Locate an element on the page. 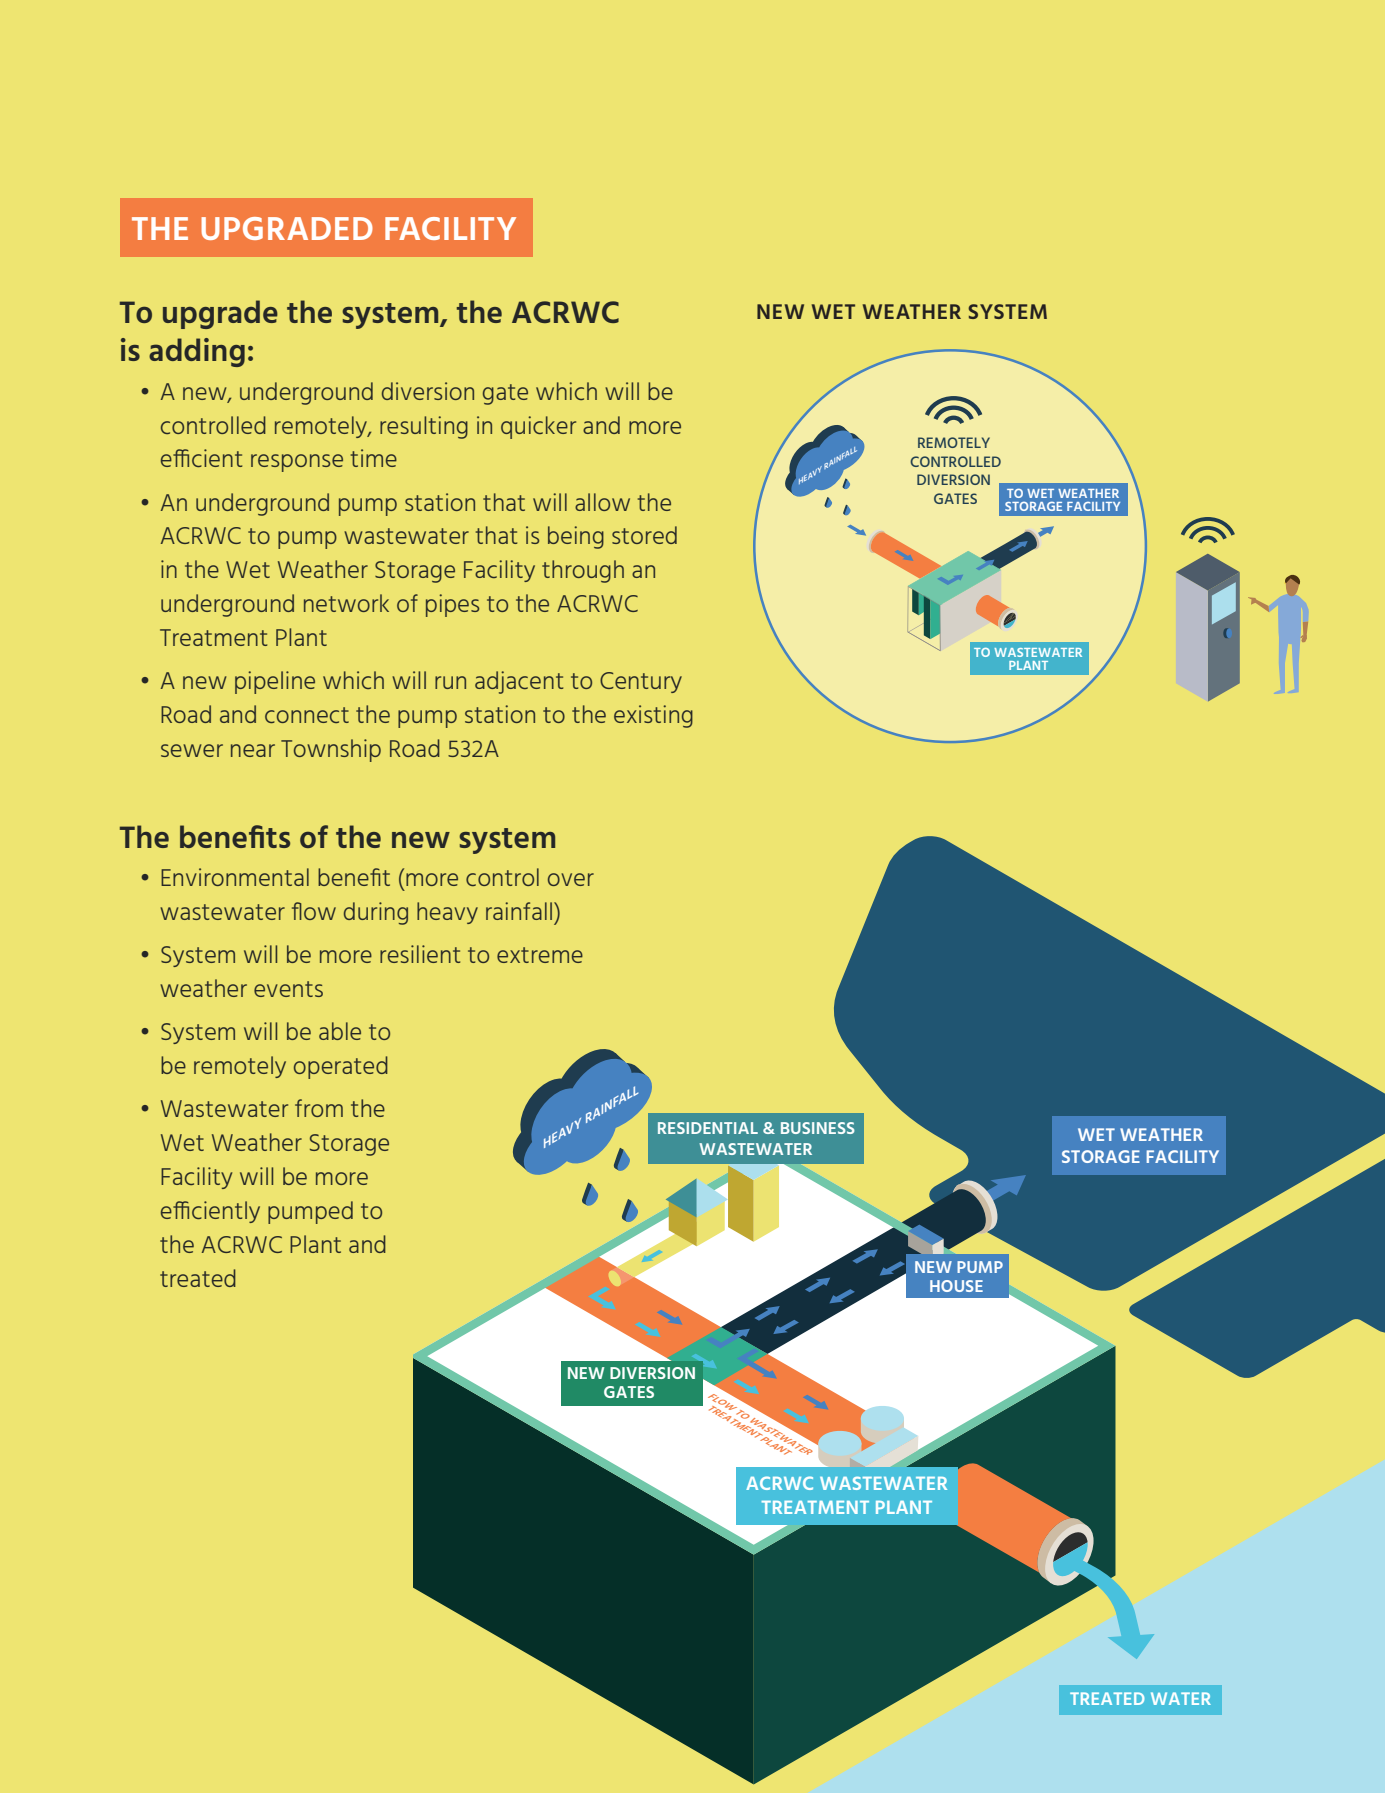 This page has width=1385, height=1793. extreme is located at coordinates (540, 955).
